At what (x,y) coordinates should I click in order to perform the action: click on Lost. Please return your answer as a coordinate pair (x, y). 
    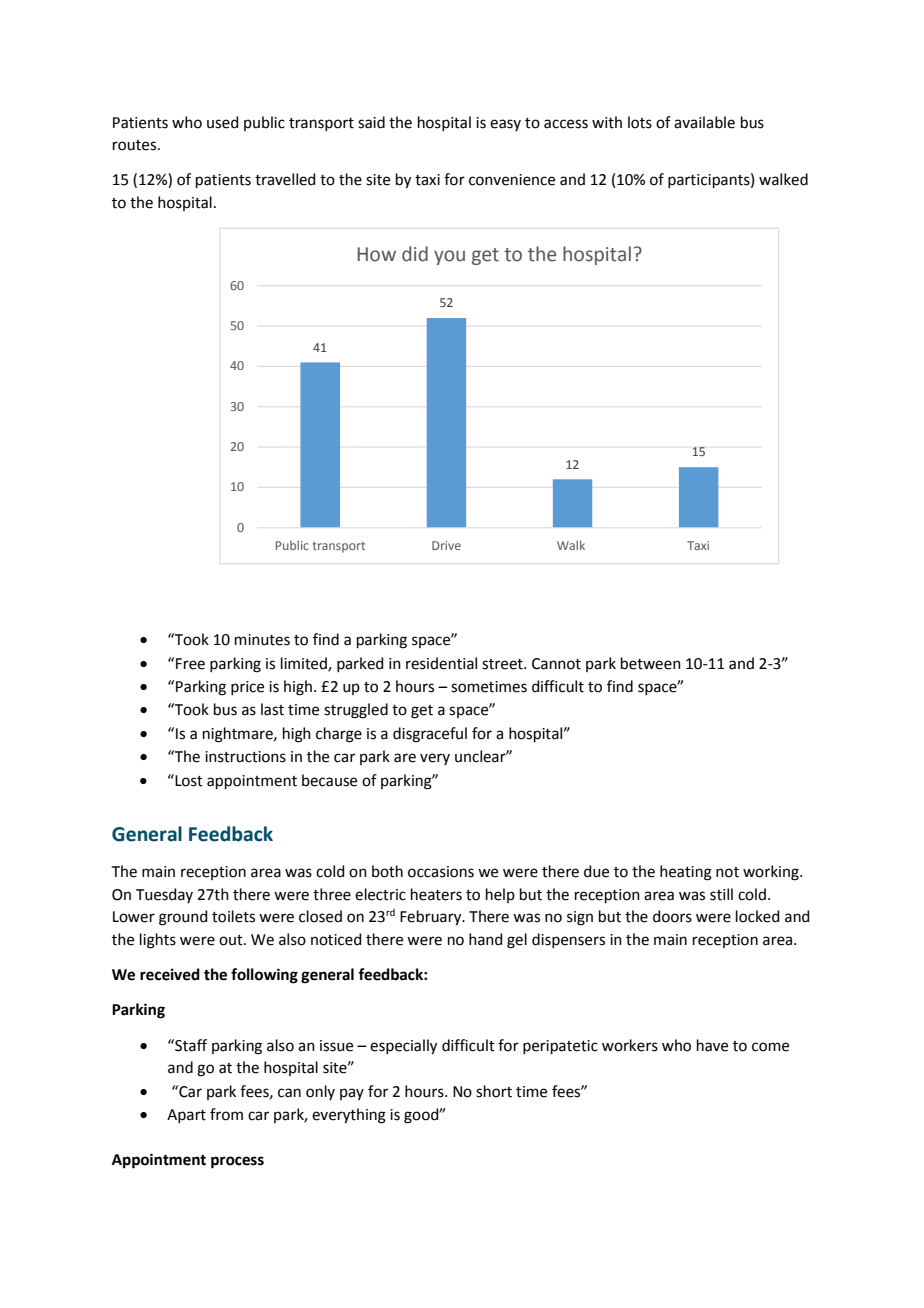
    Looking at the image, I should click on (188, 780).
